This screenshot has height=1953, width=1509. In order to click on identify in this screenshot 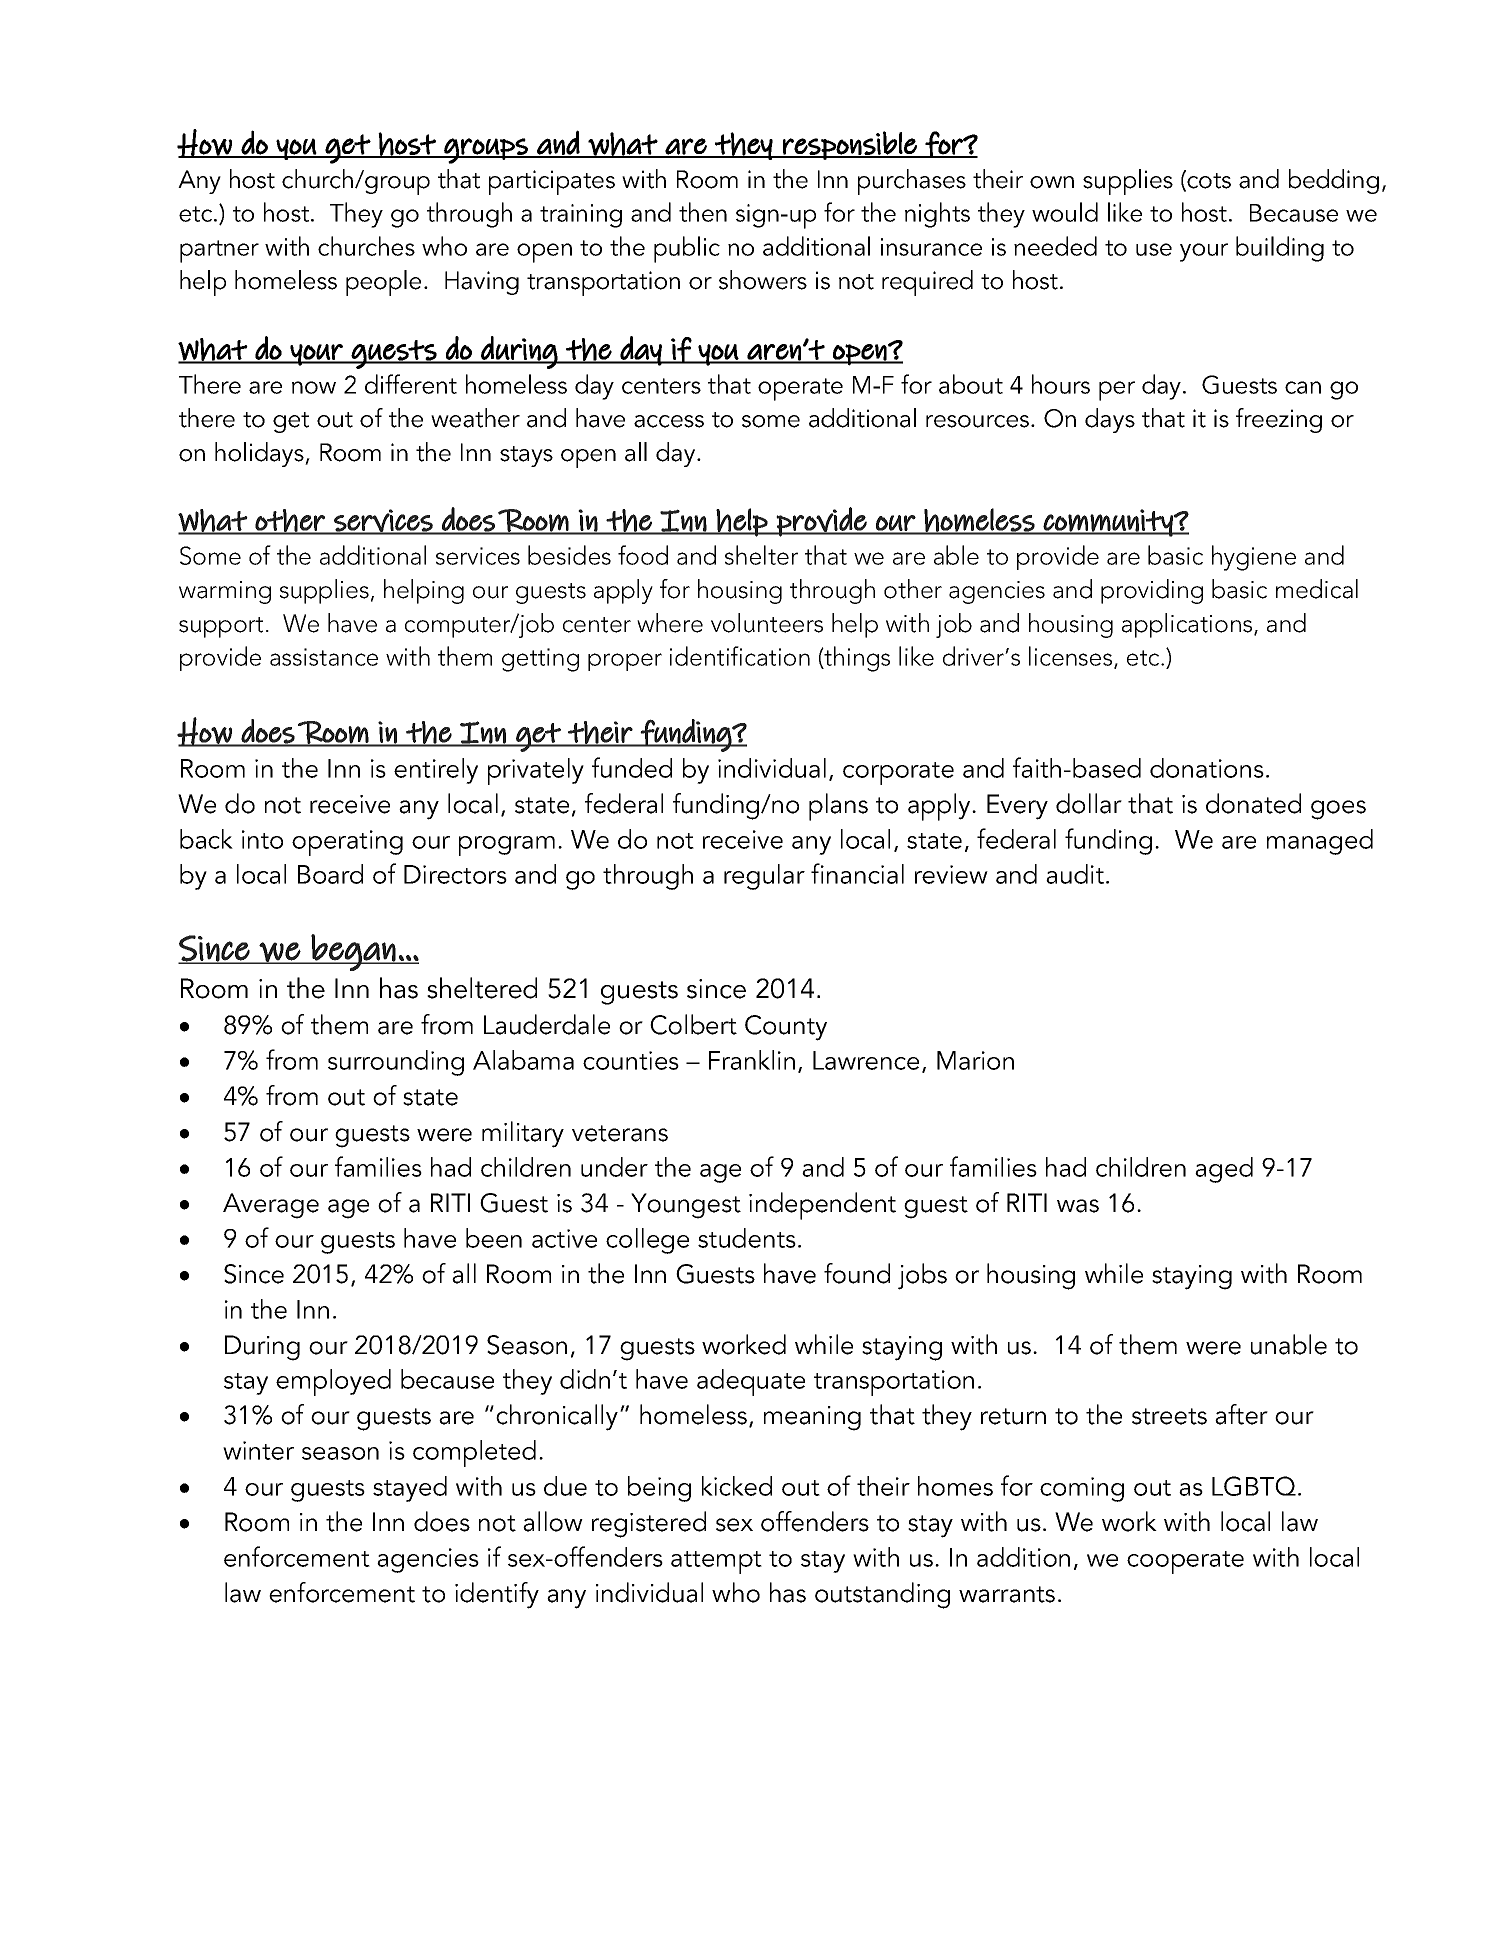, I will do `click(497, 1595)`.
